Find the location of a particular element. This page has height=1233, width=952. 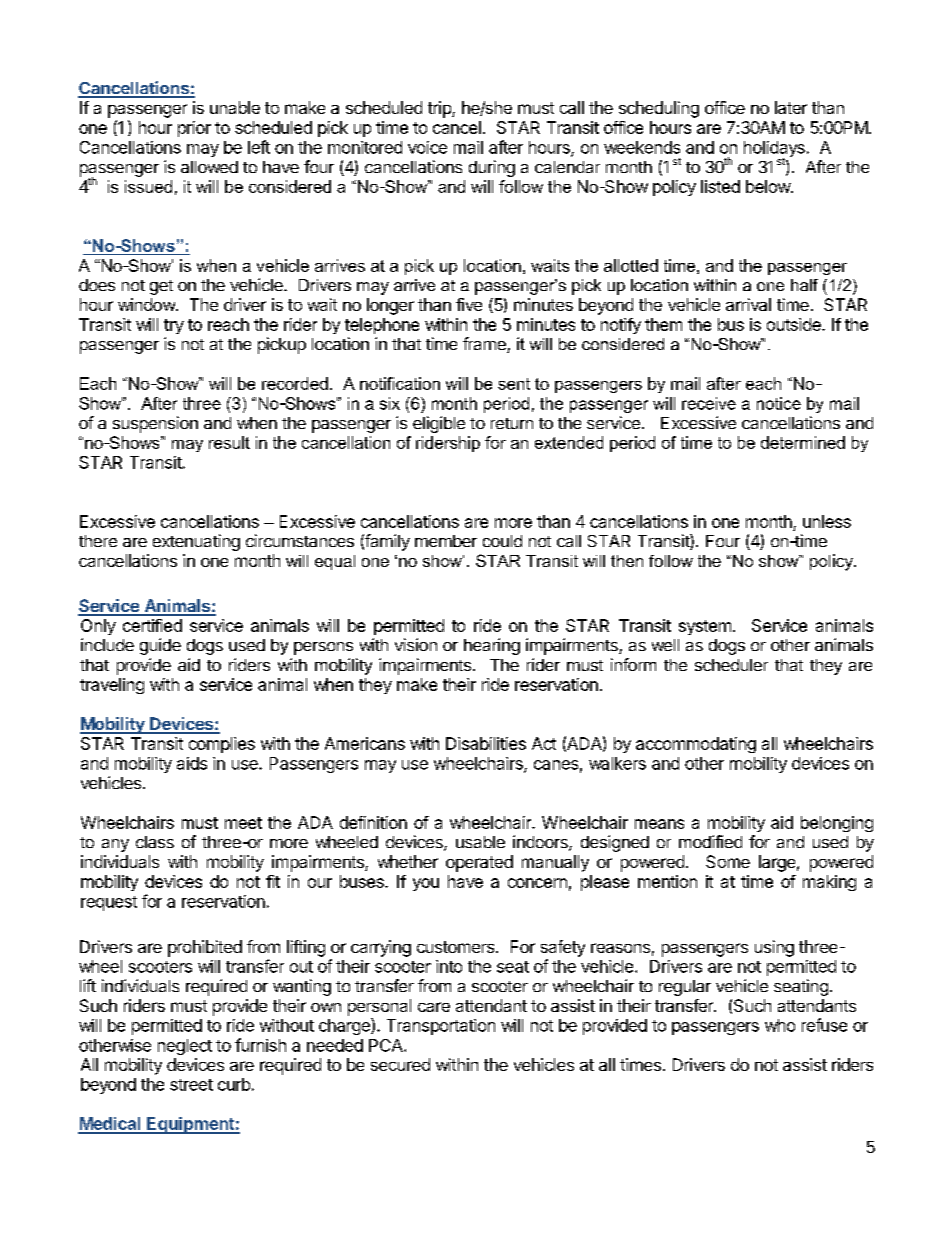

class is located at coordinates (155, 842).
